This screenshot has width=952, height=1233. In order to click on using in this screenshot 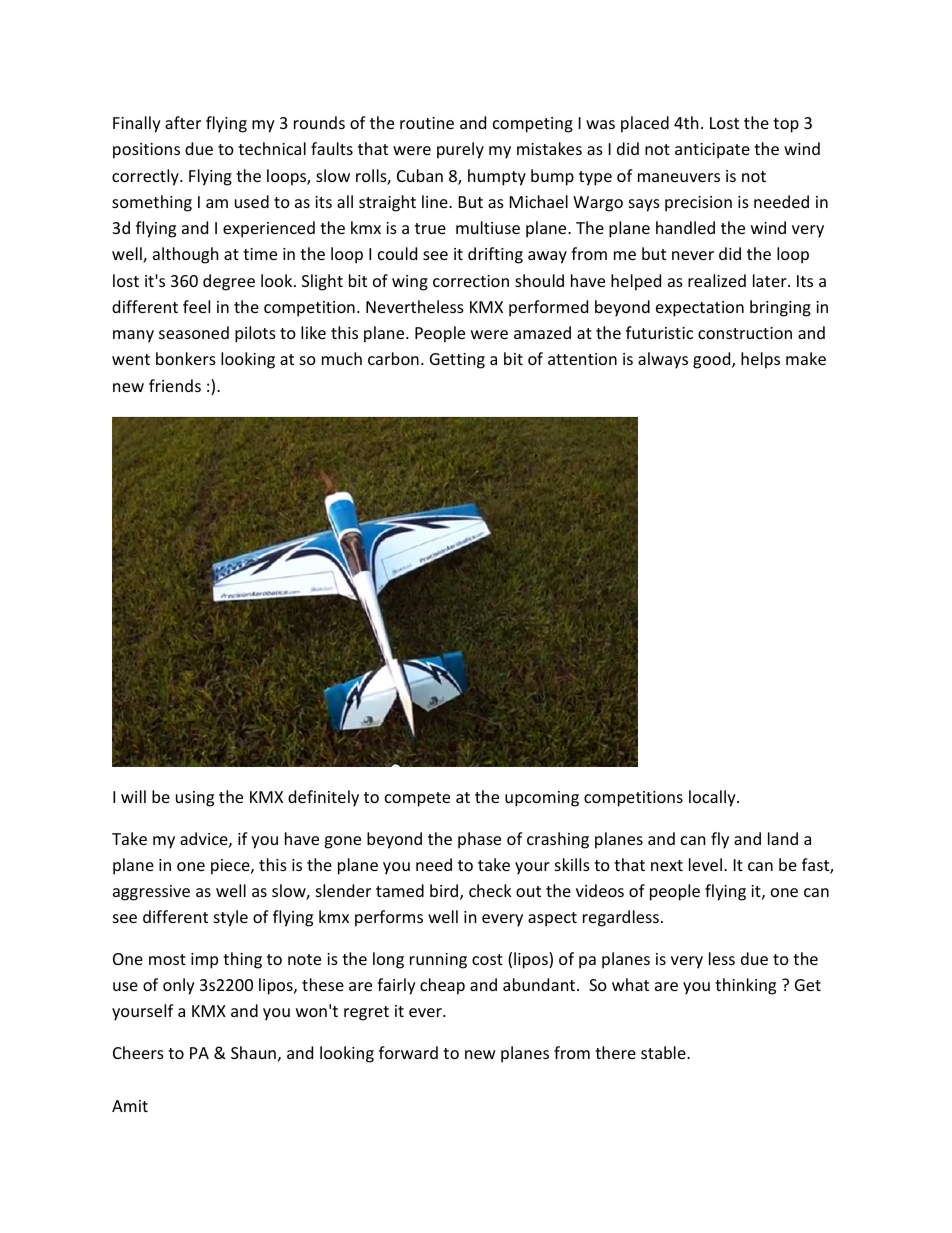, I will do `click(195, 799)`.
